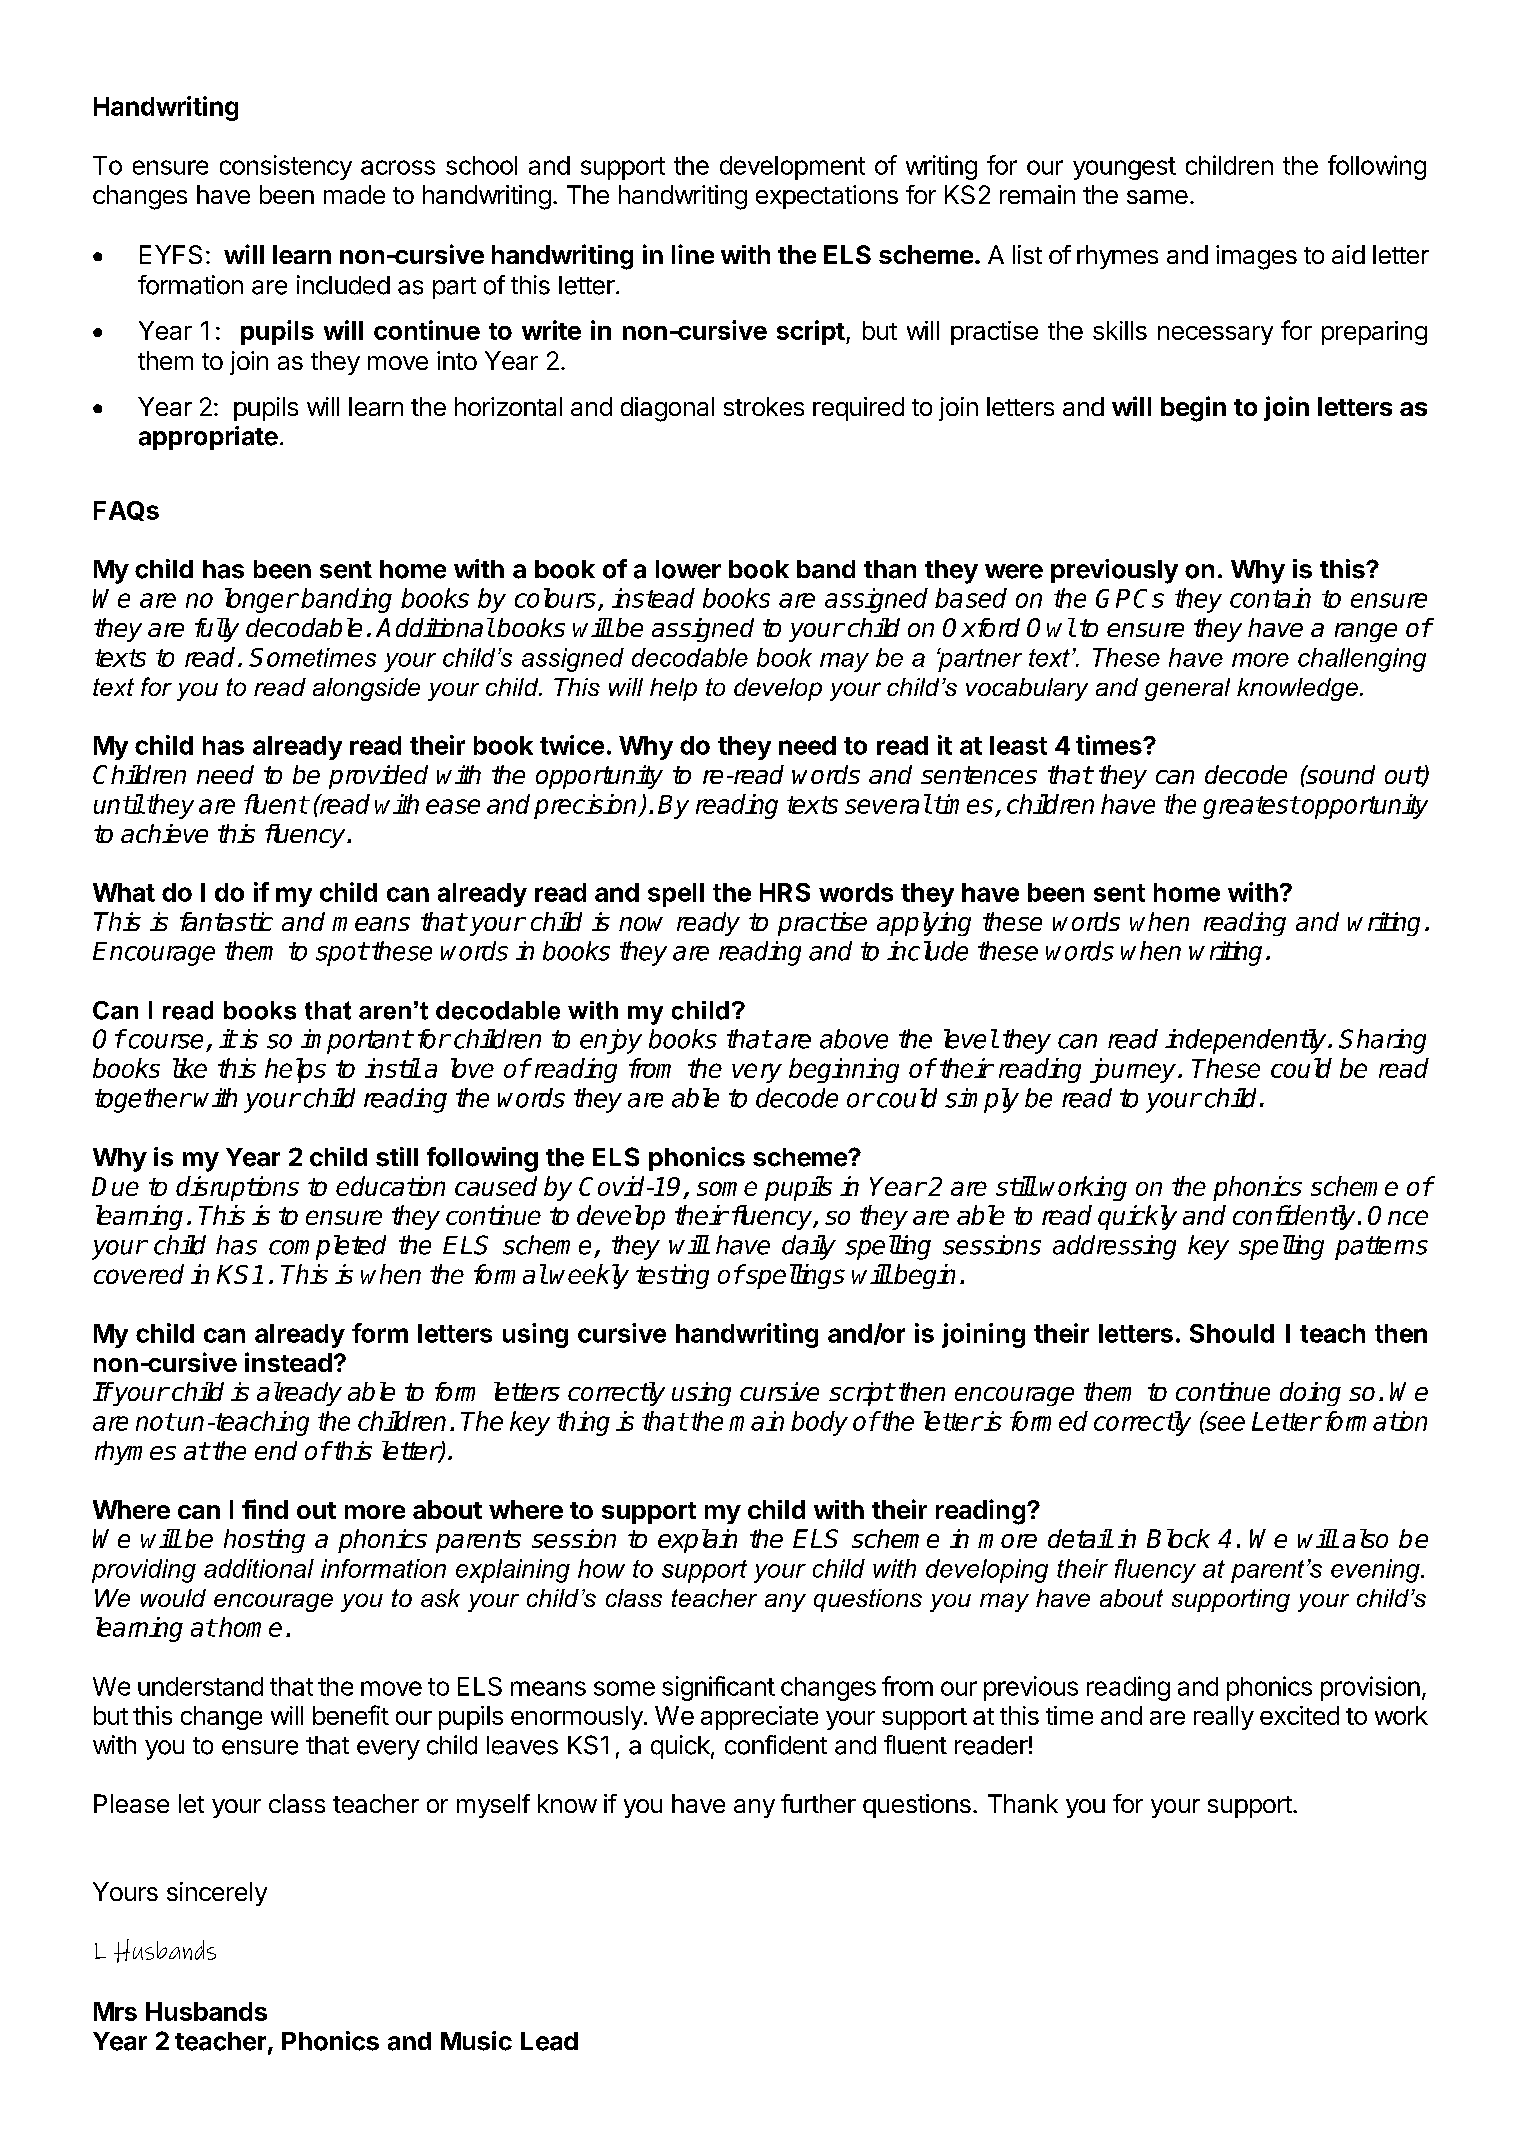 This page has width=1520, height=2152. I want to click on fully, so click(217, 630).
